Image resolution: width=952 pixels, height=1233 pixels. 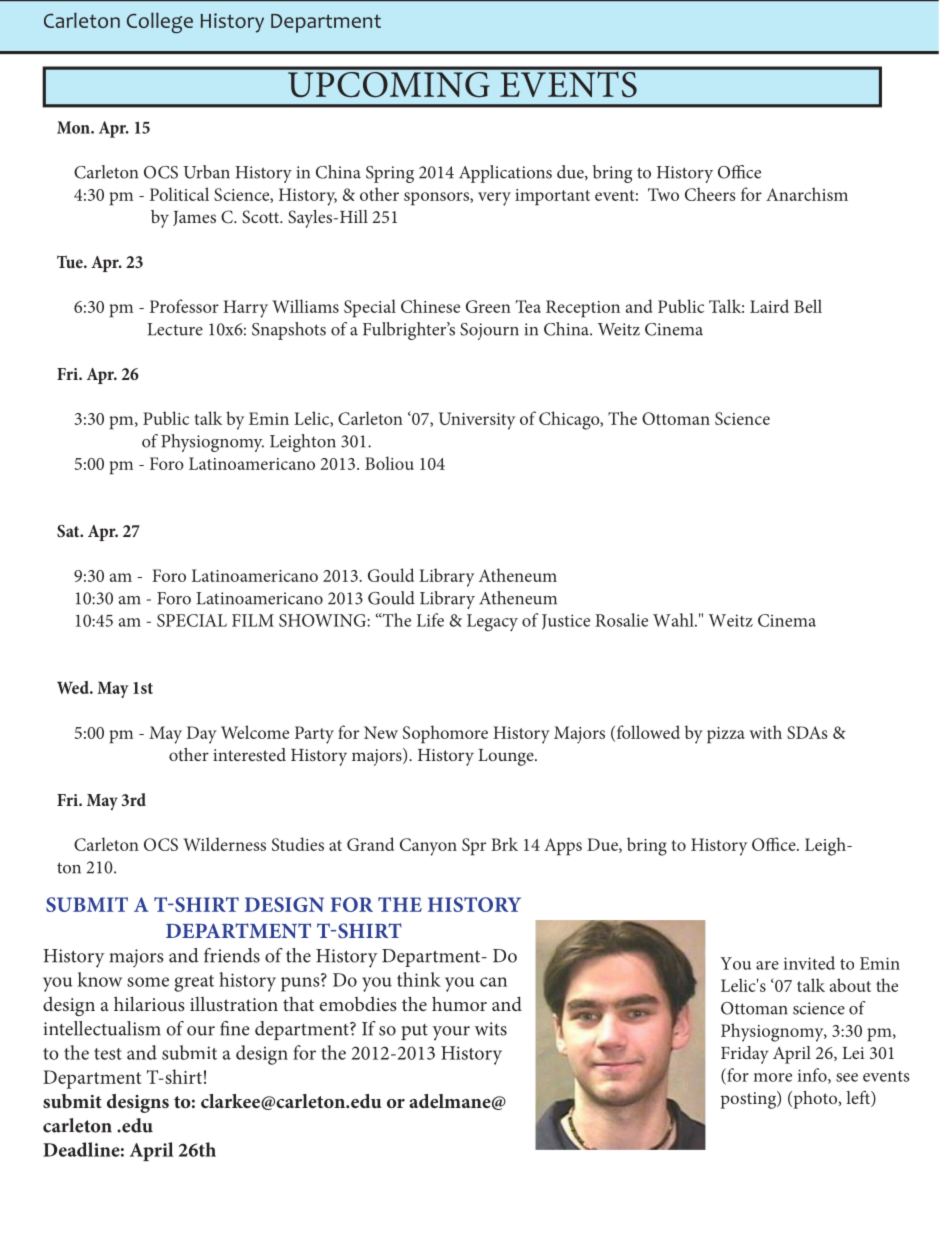 I want to click on Anarchism, so click(x=807, y=194).
